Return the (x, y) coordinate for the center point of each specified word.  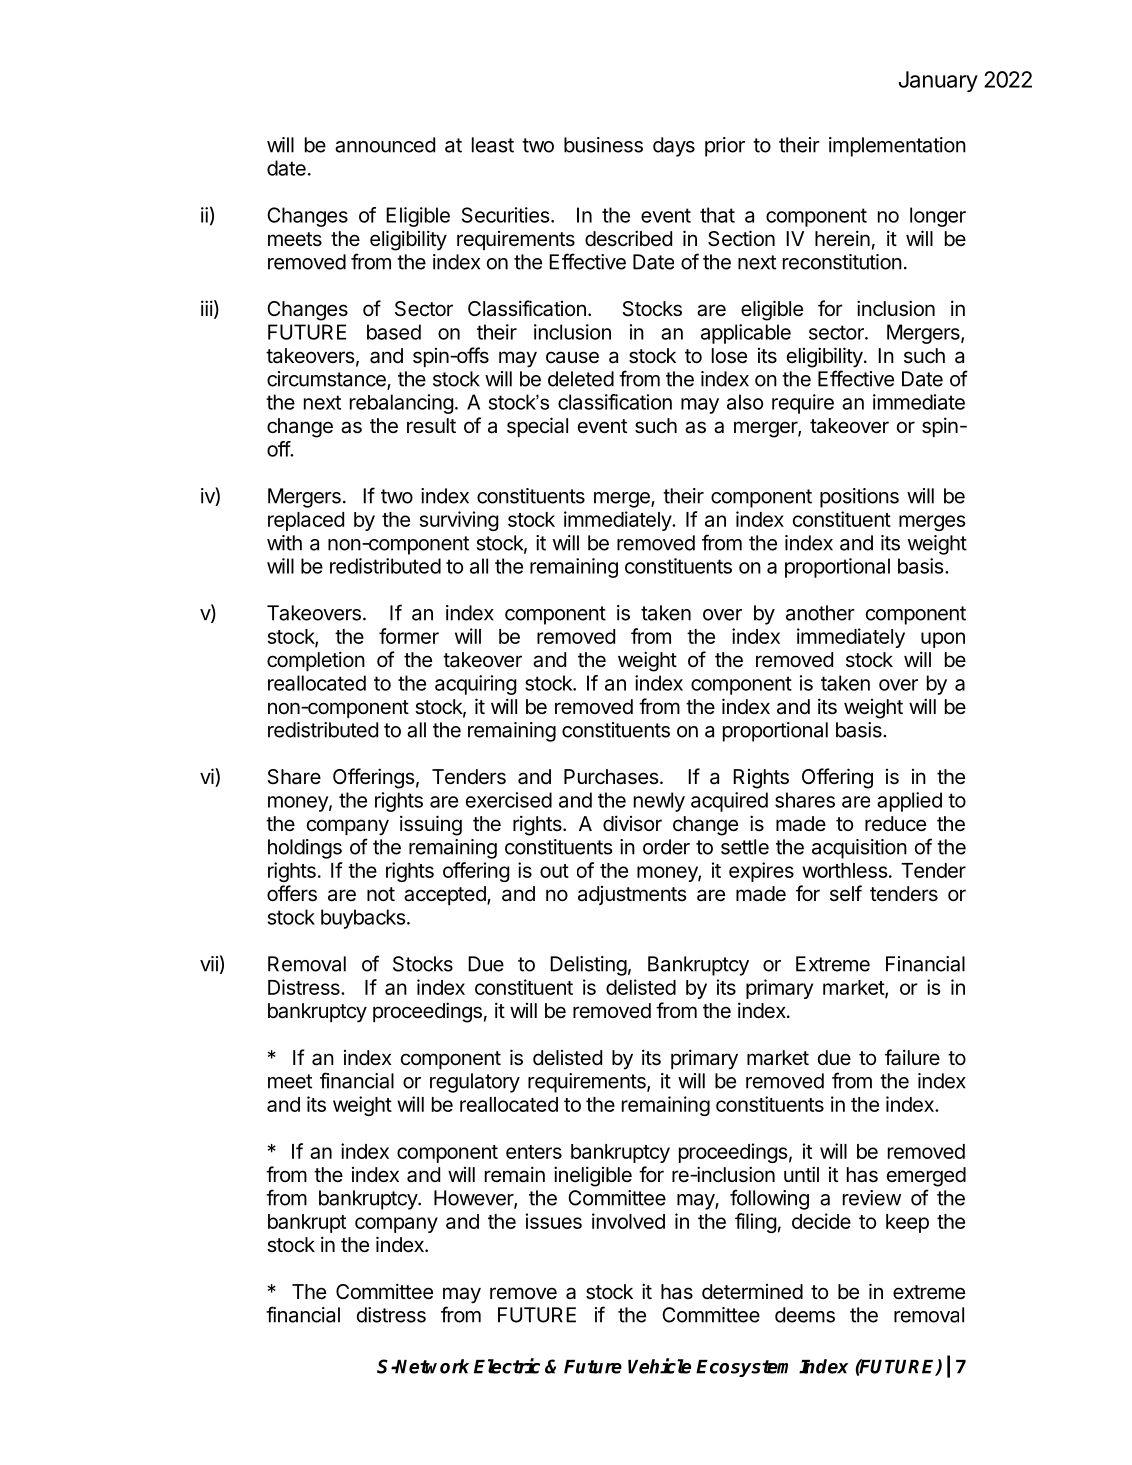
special (537, 427)
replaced (306, 521)
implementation (897, 147)
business (603, 145)
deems (805, 1315)
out (554, 871)
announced (385, 145)
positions (859, 498)
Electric (507, 1366)
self (846, 893)
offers (292, 893)
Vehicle (659, 1366)
